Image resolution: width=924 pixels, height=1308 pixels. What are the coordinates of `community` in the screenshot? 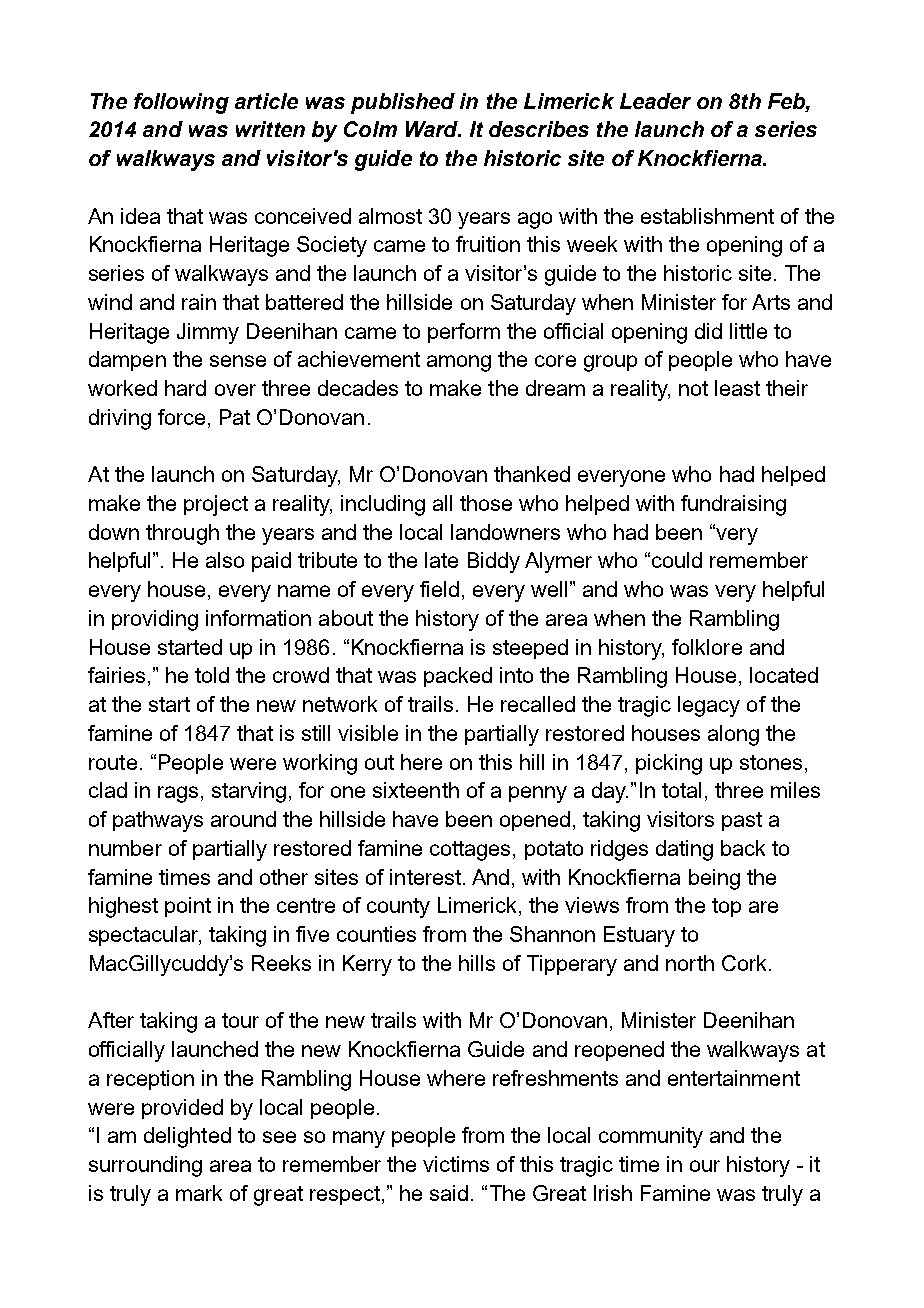 It's located at (651, 1137).
